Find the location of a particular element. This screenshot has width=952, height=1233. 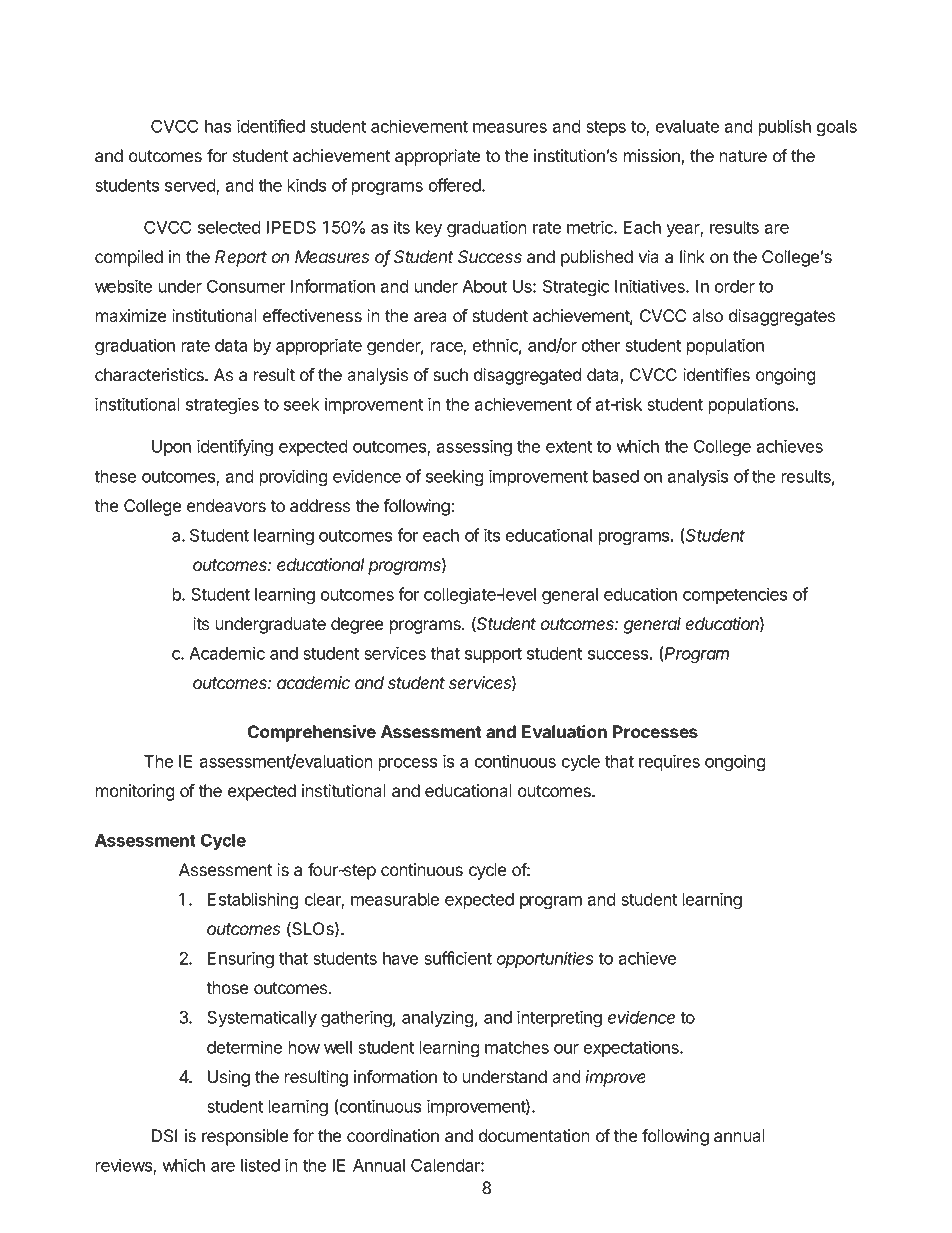

nature is located at coordinates (743, 156).
